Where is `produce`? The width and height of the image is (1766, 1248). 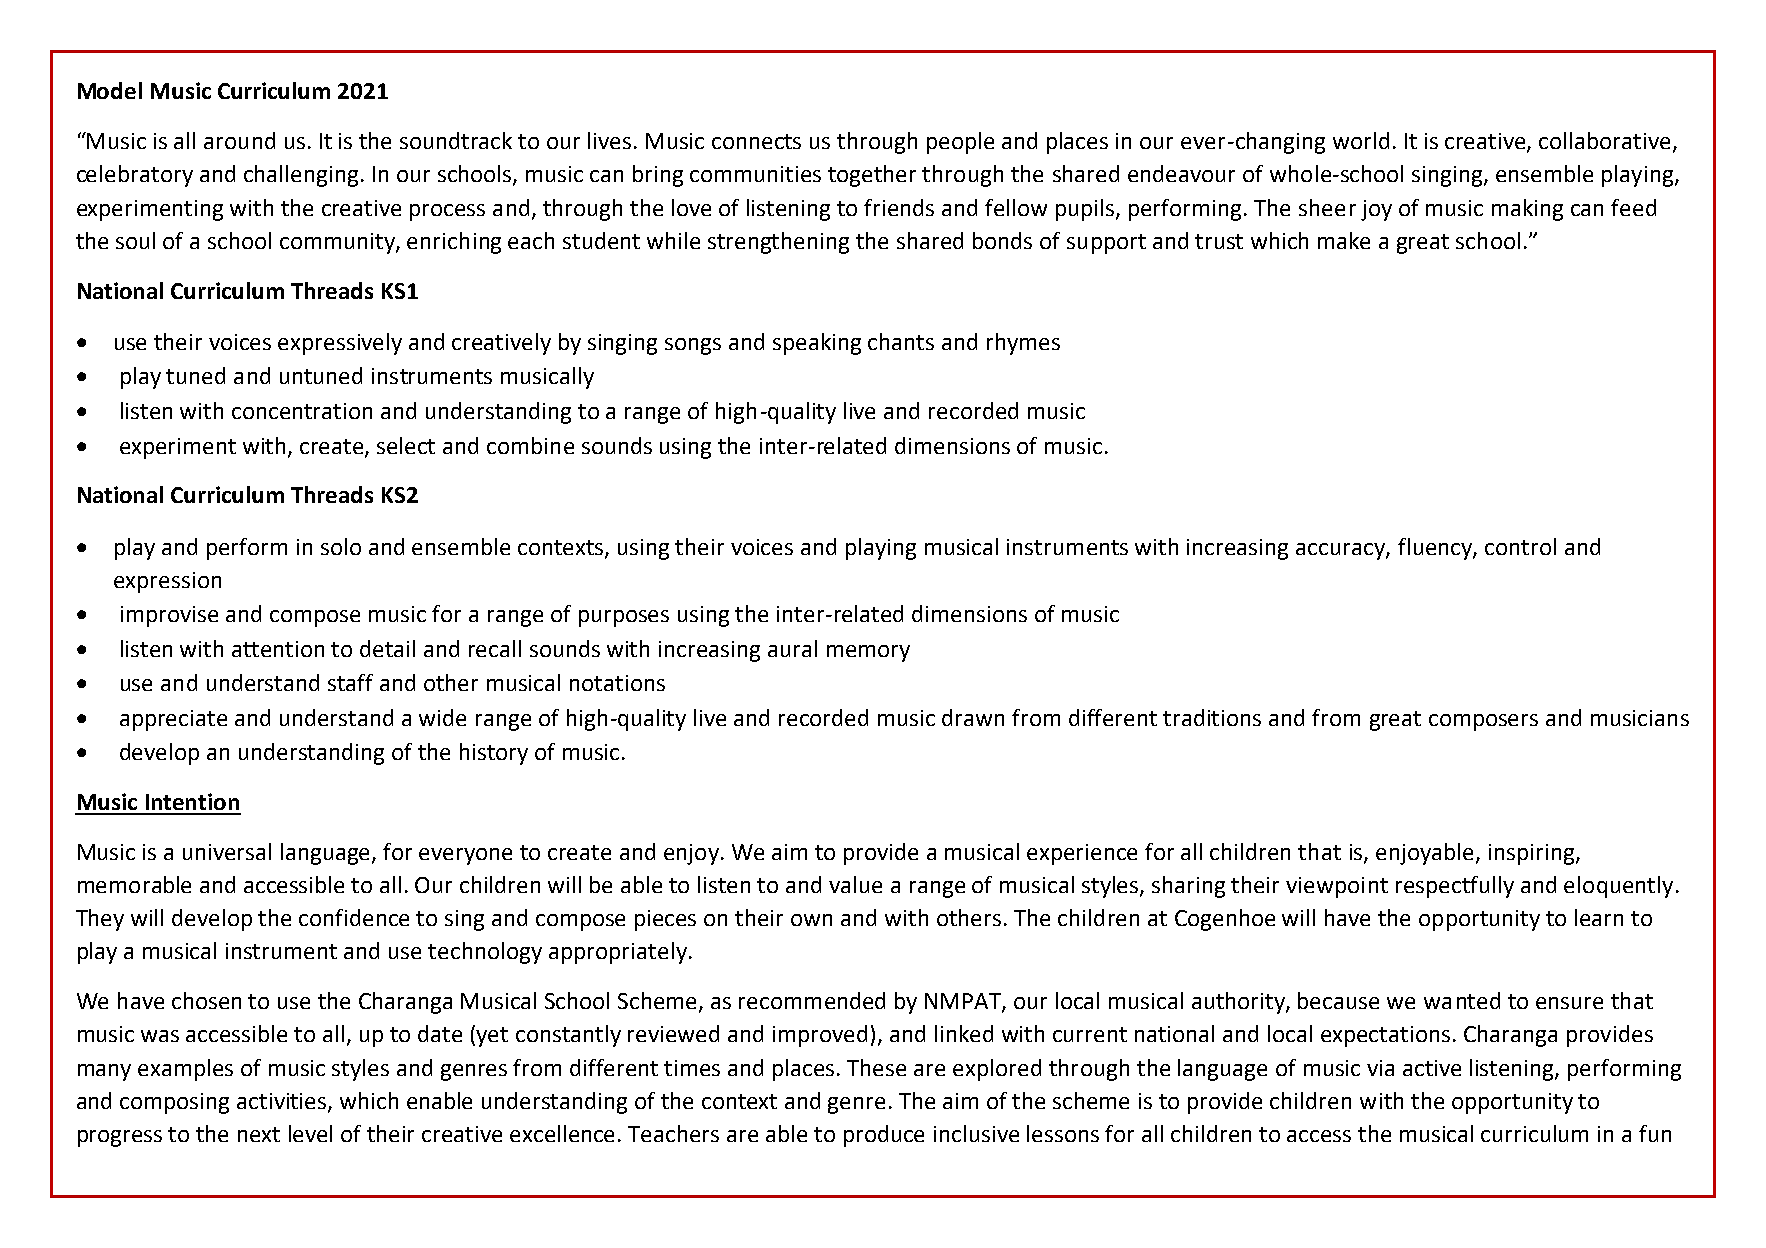 produce is located at coordinates (884, 1136).
